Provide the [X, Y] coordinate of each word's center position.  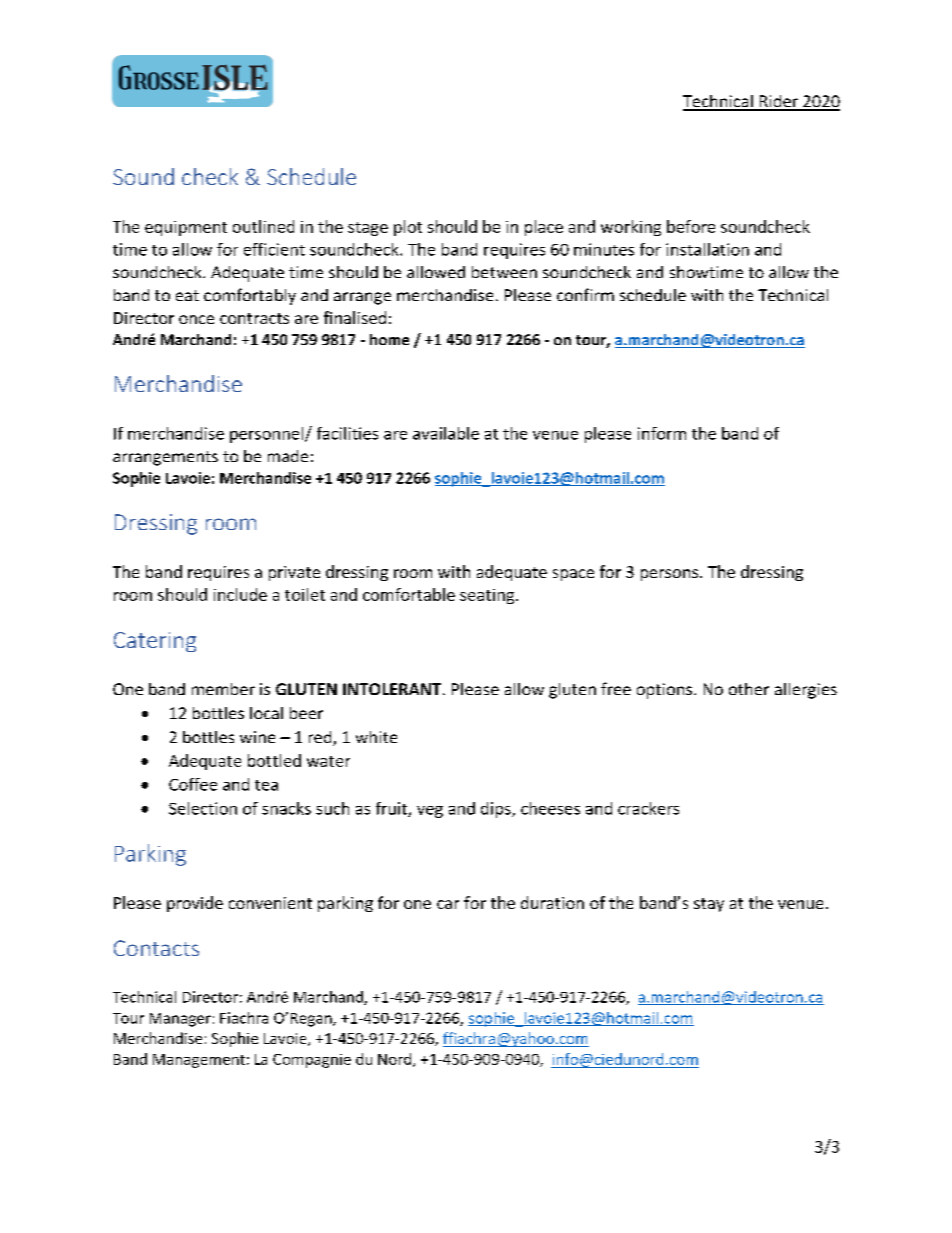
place [544, 228]
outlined [263, 226]
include [240, 594]
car [448, 904]
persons [669, 575]
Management [199, 1061]
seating [488, 596]
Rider [779, 102]
